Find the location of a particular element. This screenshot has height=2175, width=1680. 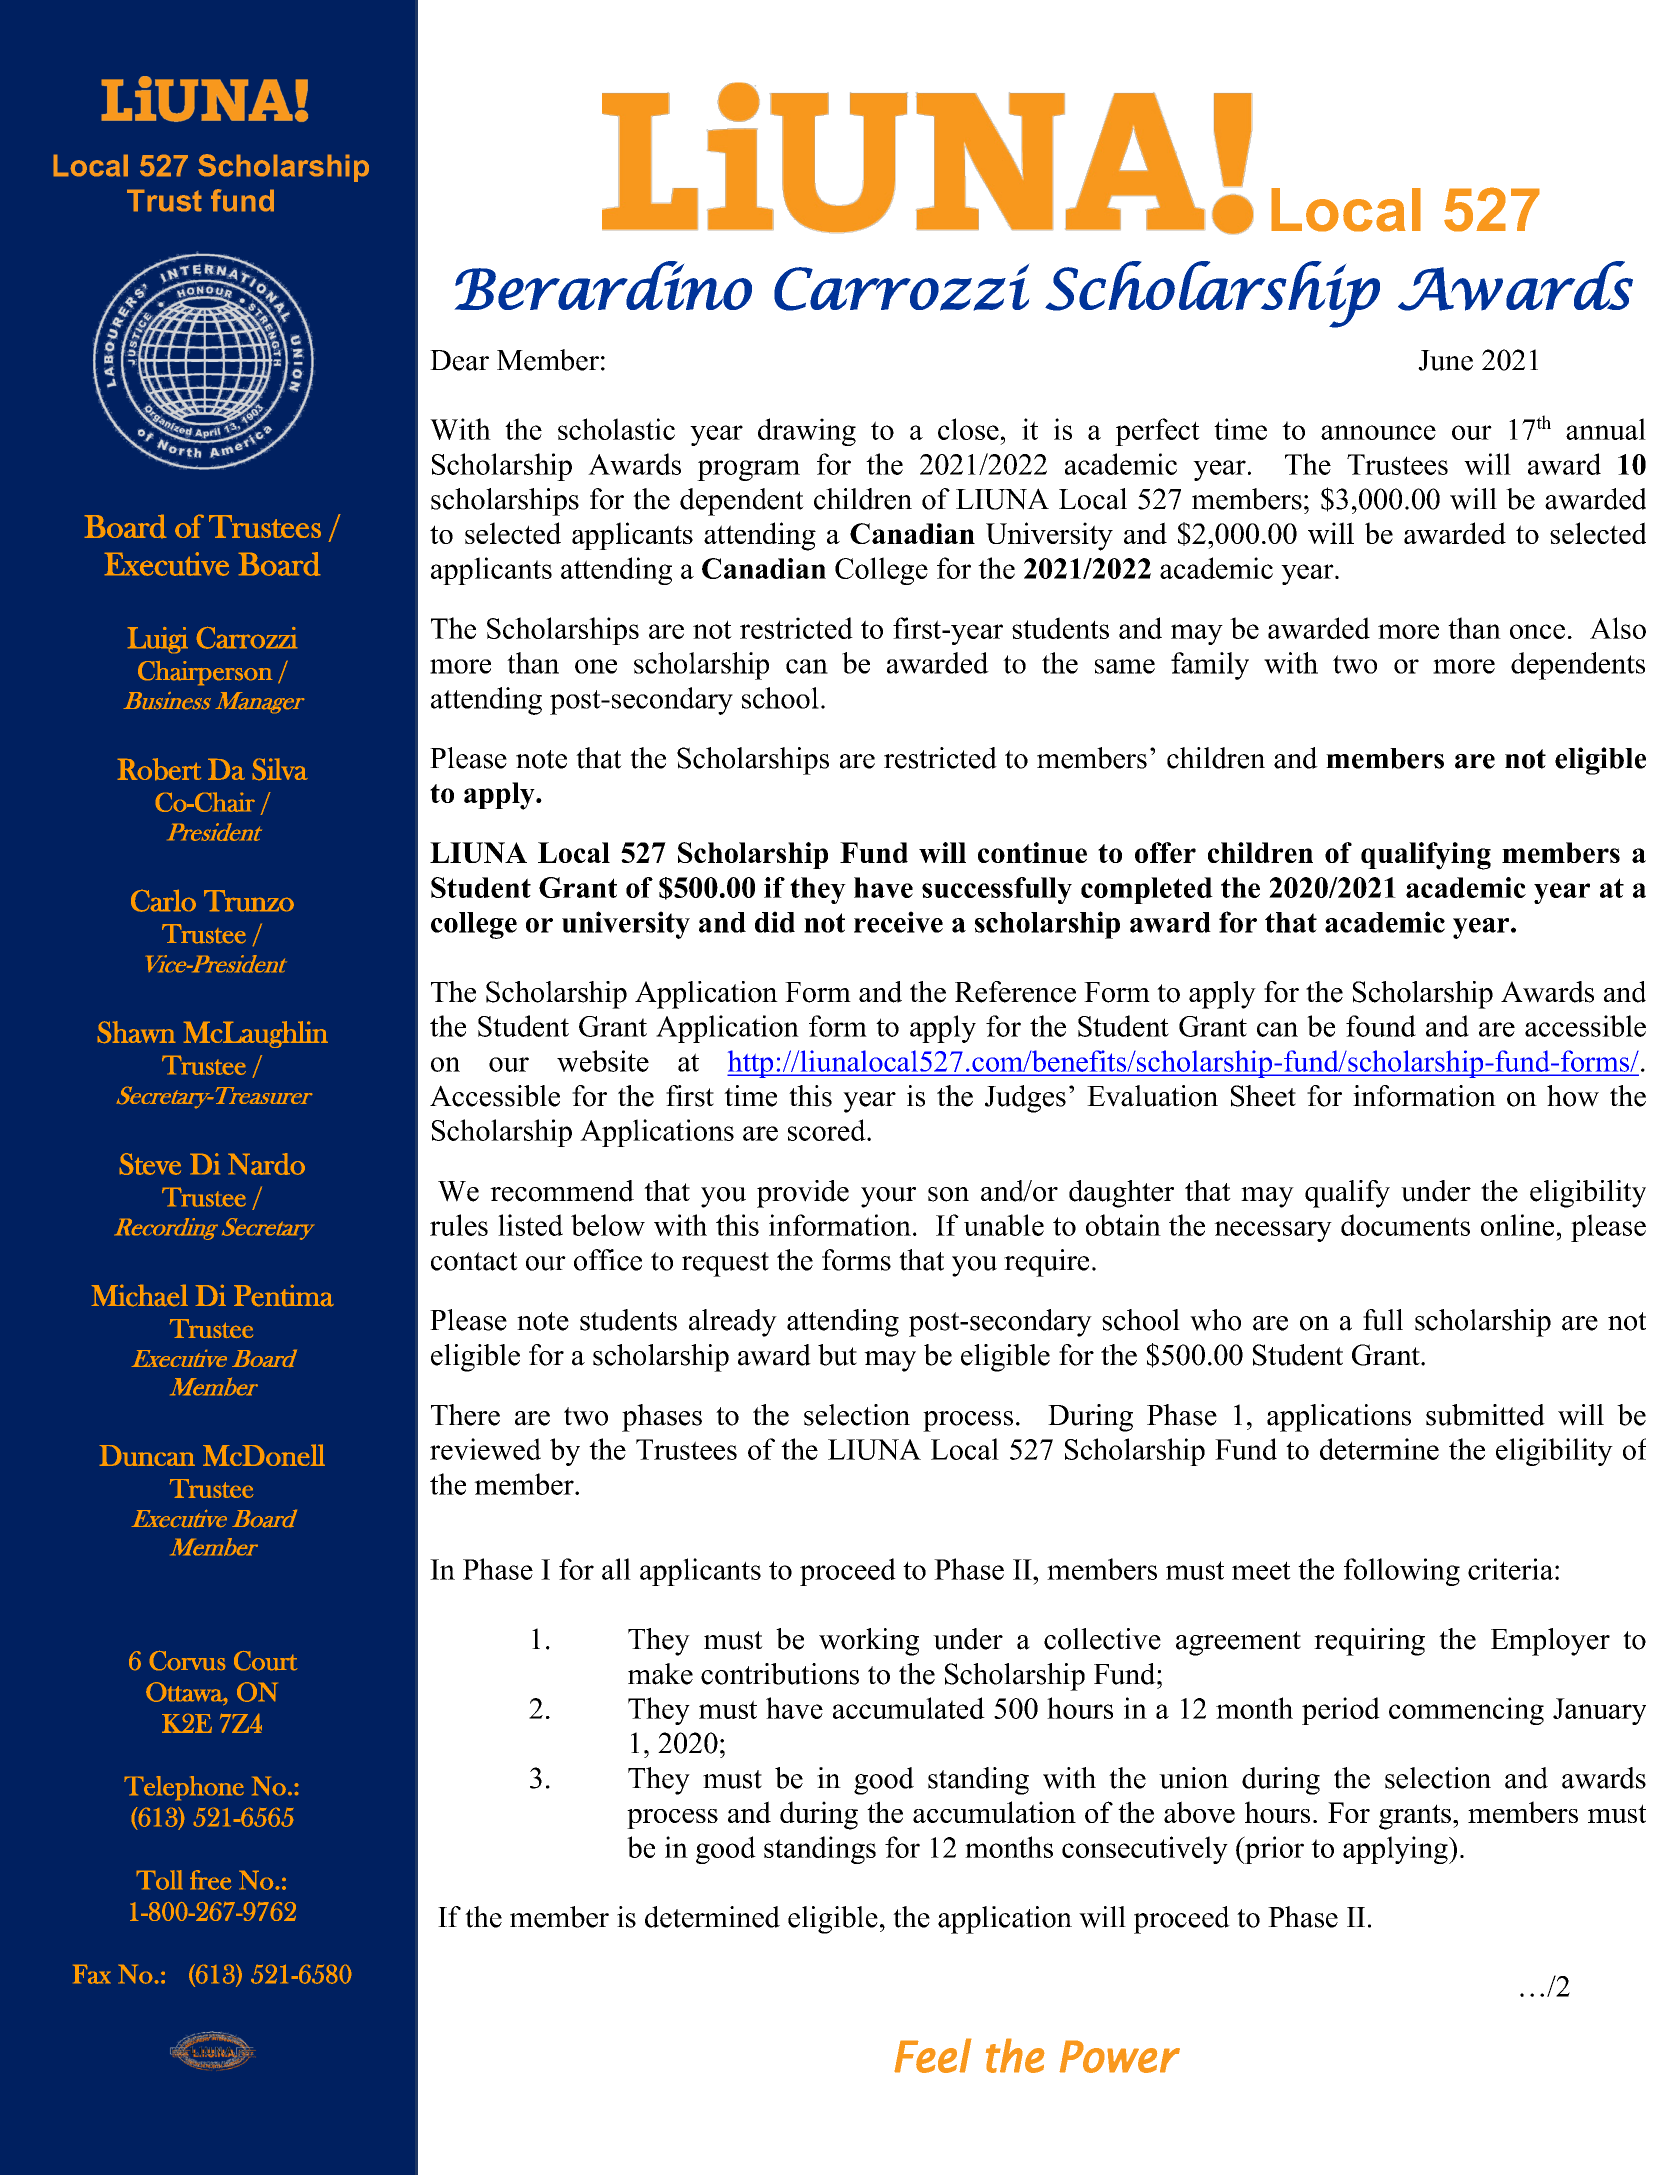

already is located at coordinates (733, 1323).
